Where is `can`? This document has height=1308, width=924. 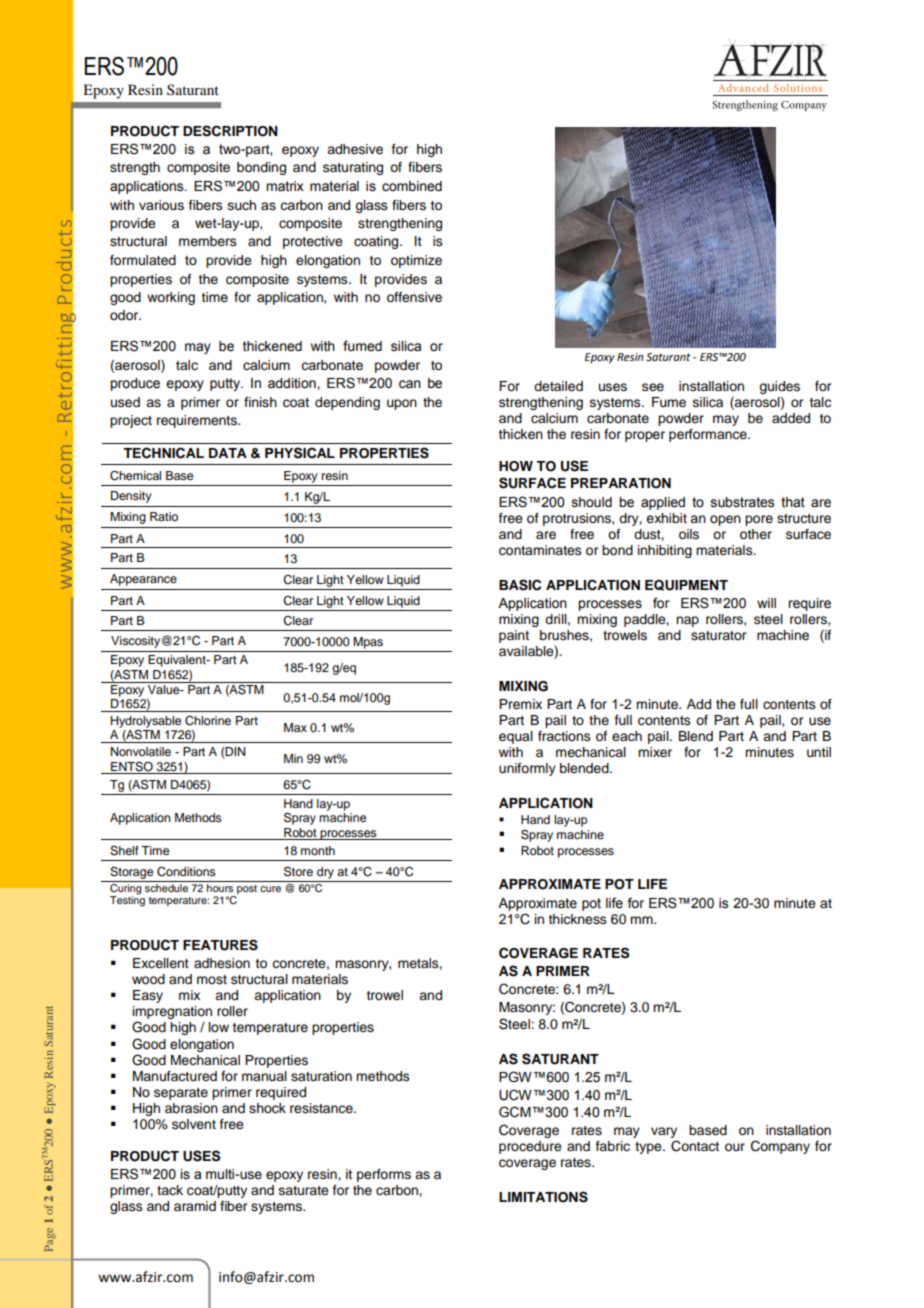 can is located at coordinates (410, 384).
